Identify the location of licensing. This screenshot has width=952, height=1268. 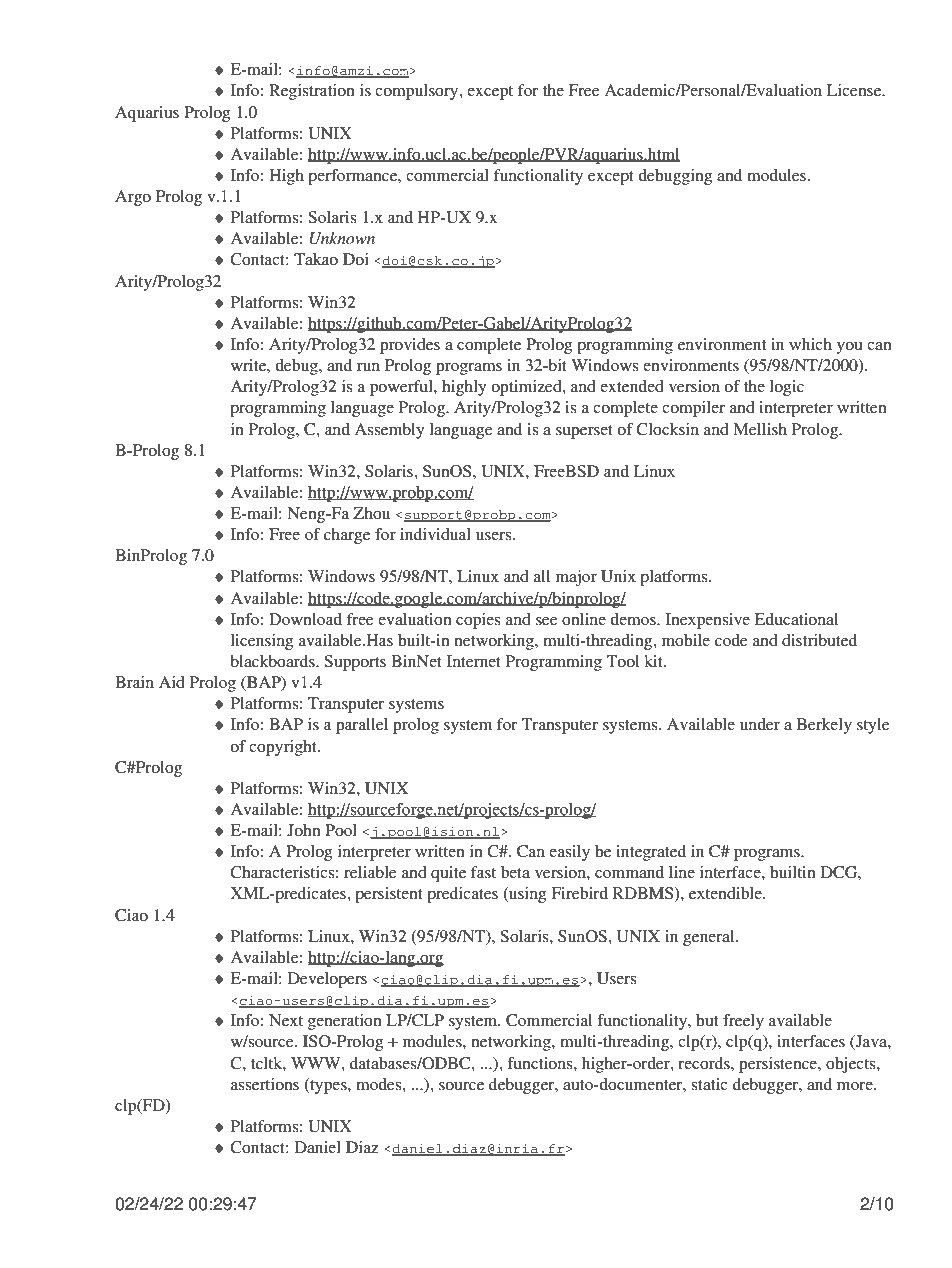
(262, 642).
